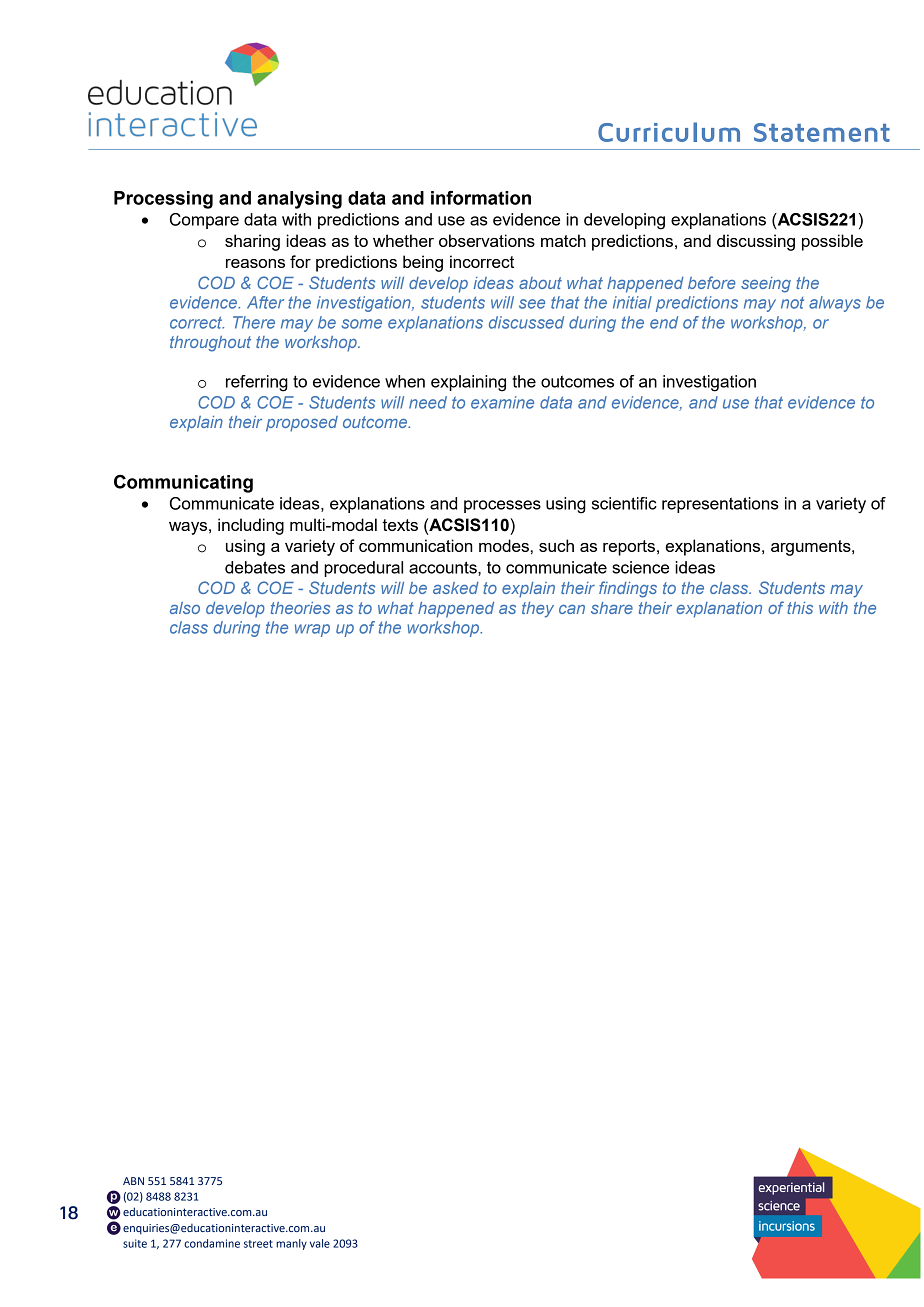 The image size is (924, 1307). Describe the element at coordinates (258, 1244) in the screenshot. I see `street` at that location.
